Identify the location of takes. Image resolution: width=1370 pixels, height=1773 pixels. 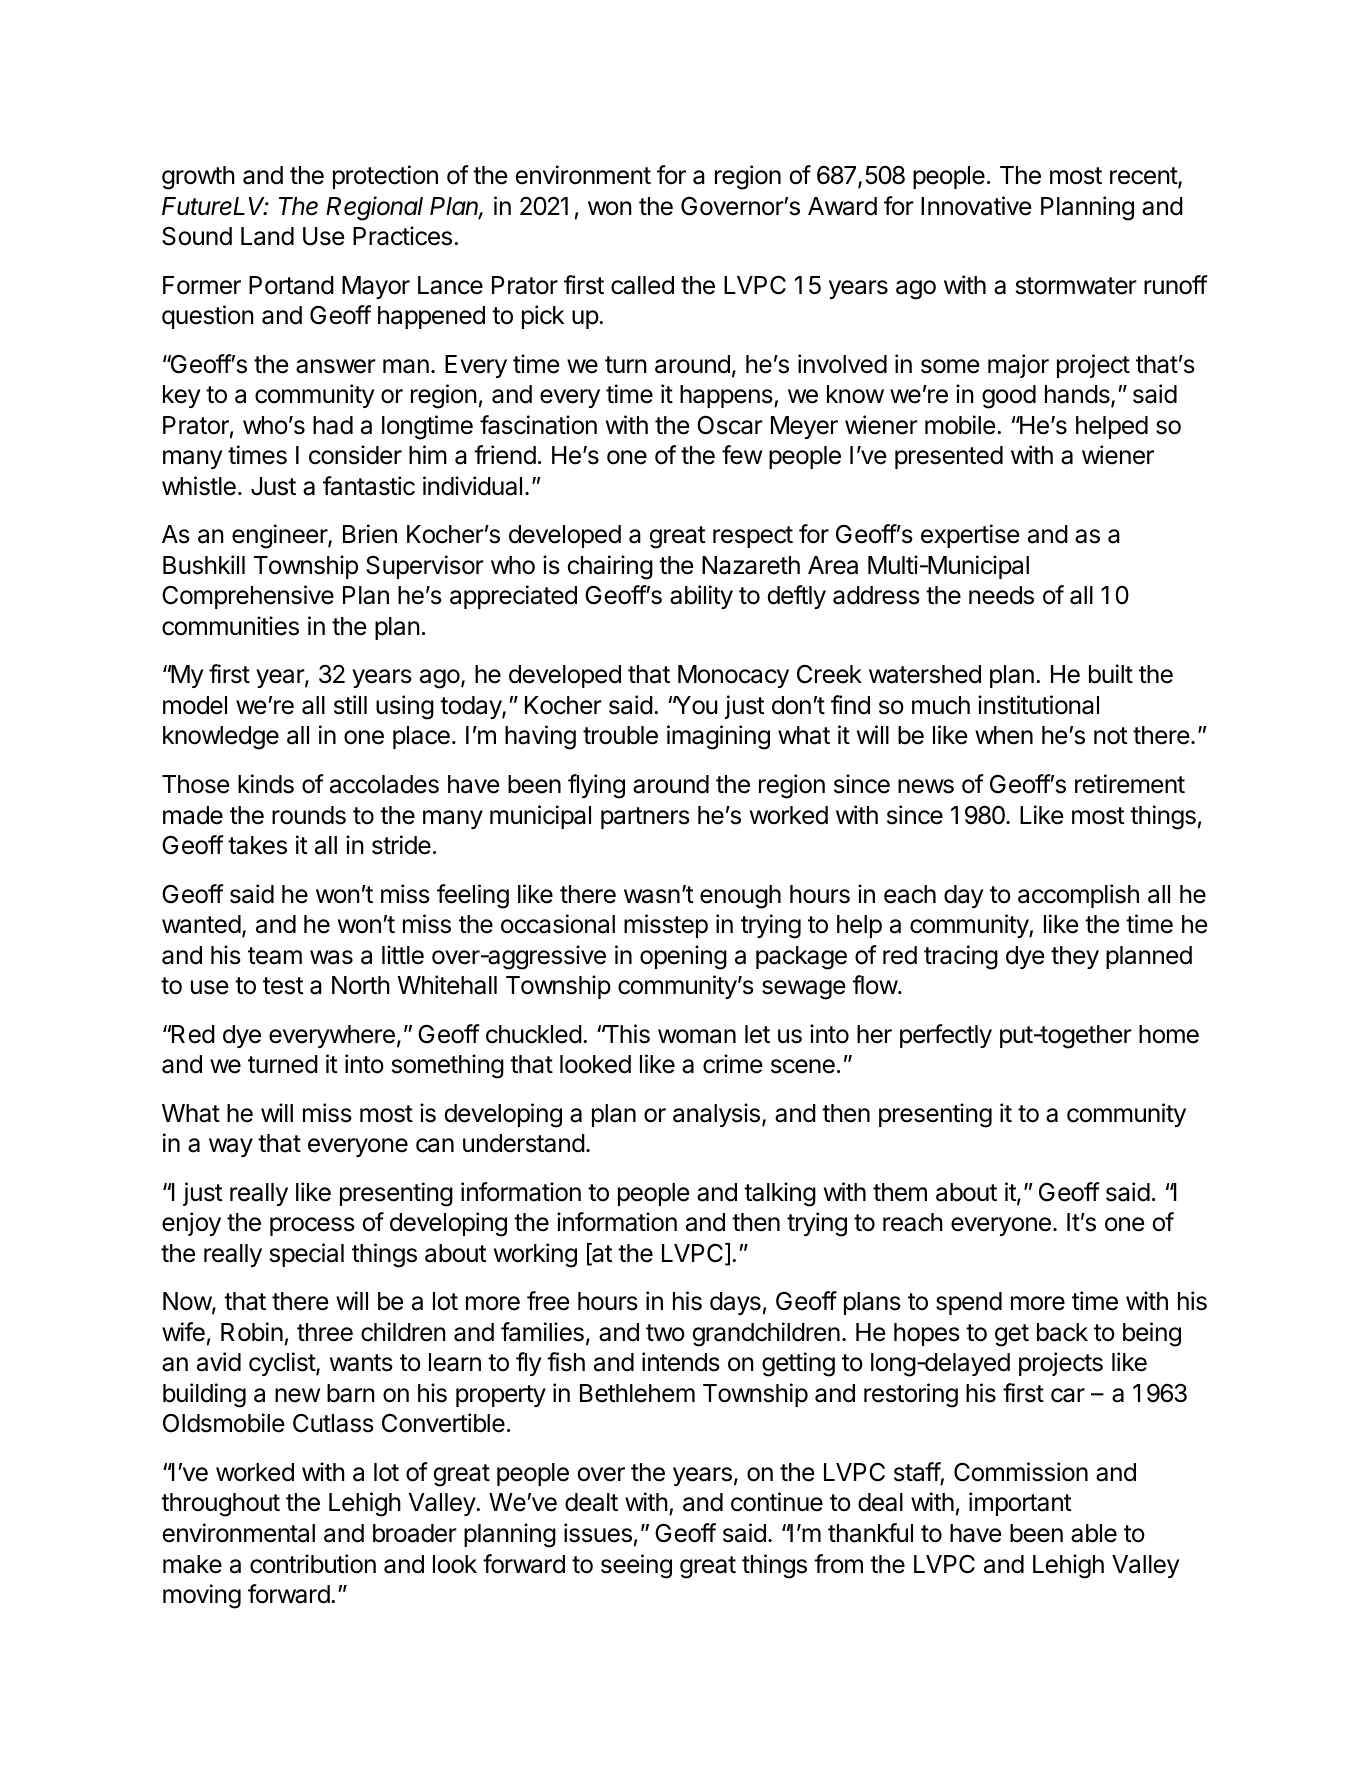
(257, 845).
